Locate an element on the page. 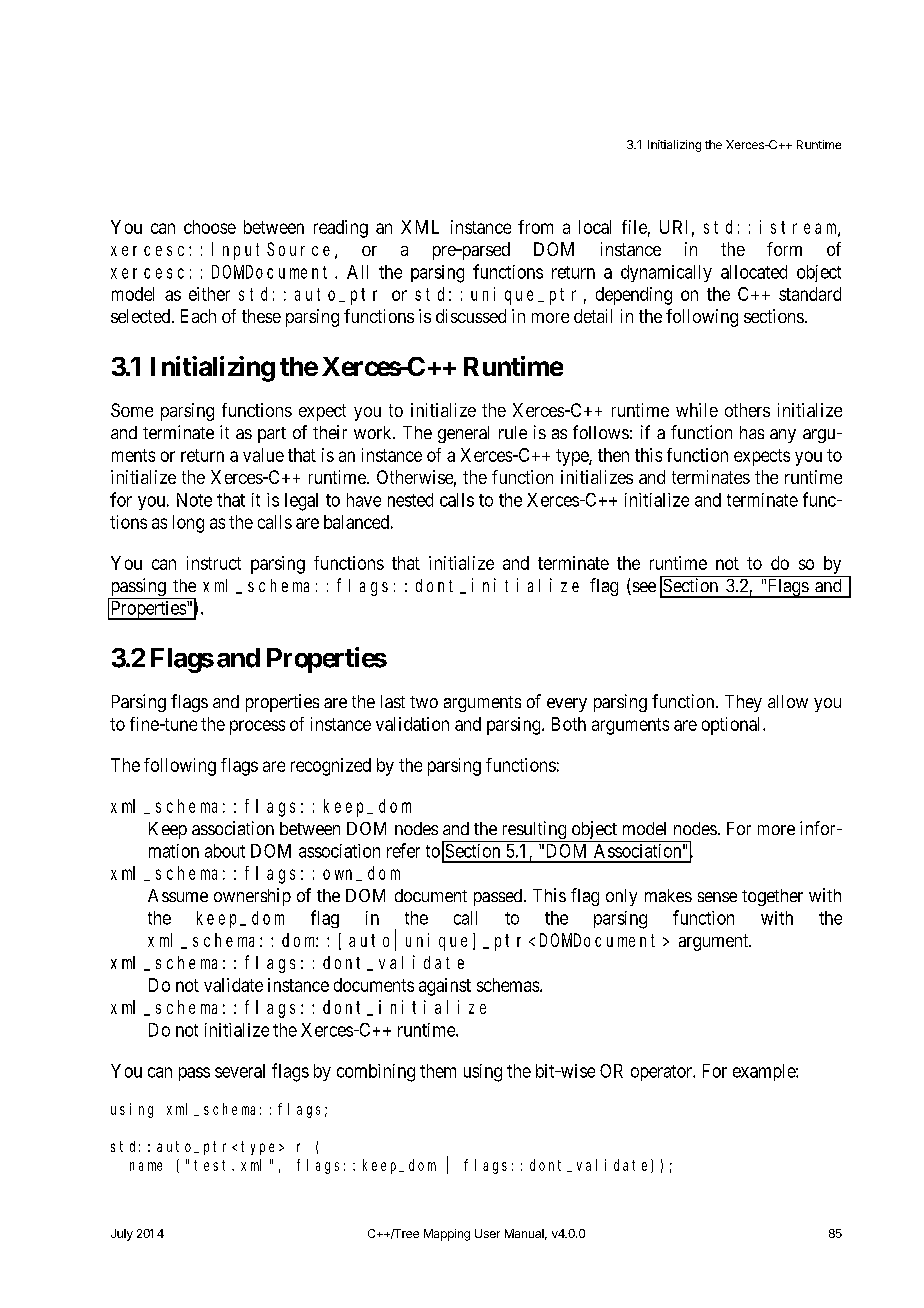 The image size is (924, 1308). validation is located at coordinates (412, 724).
